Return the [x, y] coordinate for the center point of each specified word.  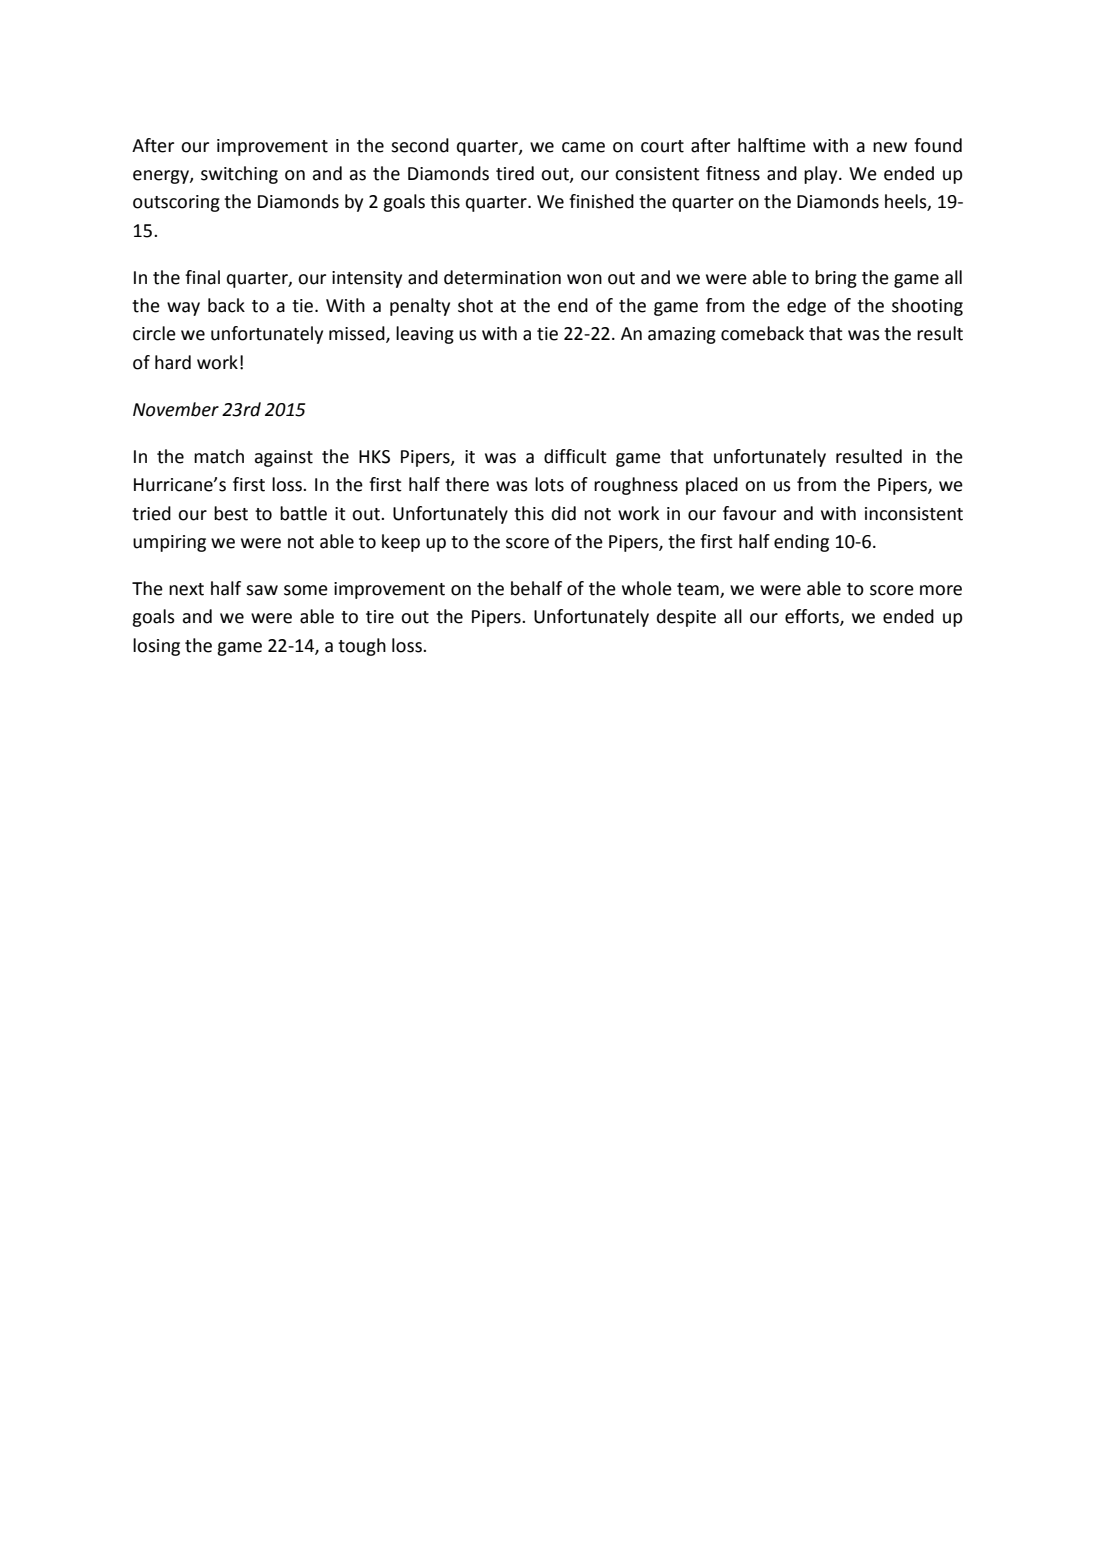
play [822, 175]
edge [806, 307]
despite [686, 618]
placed [712, 486]
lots [549, 484]
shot [475, 305]
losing [156, 647]
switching [239, 175]
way [183, 309]
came [583, 147]
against [283, 458]
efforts [813, 617]
